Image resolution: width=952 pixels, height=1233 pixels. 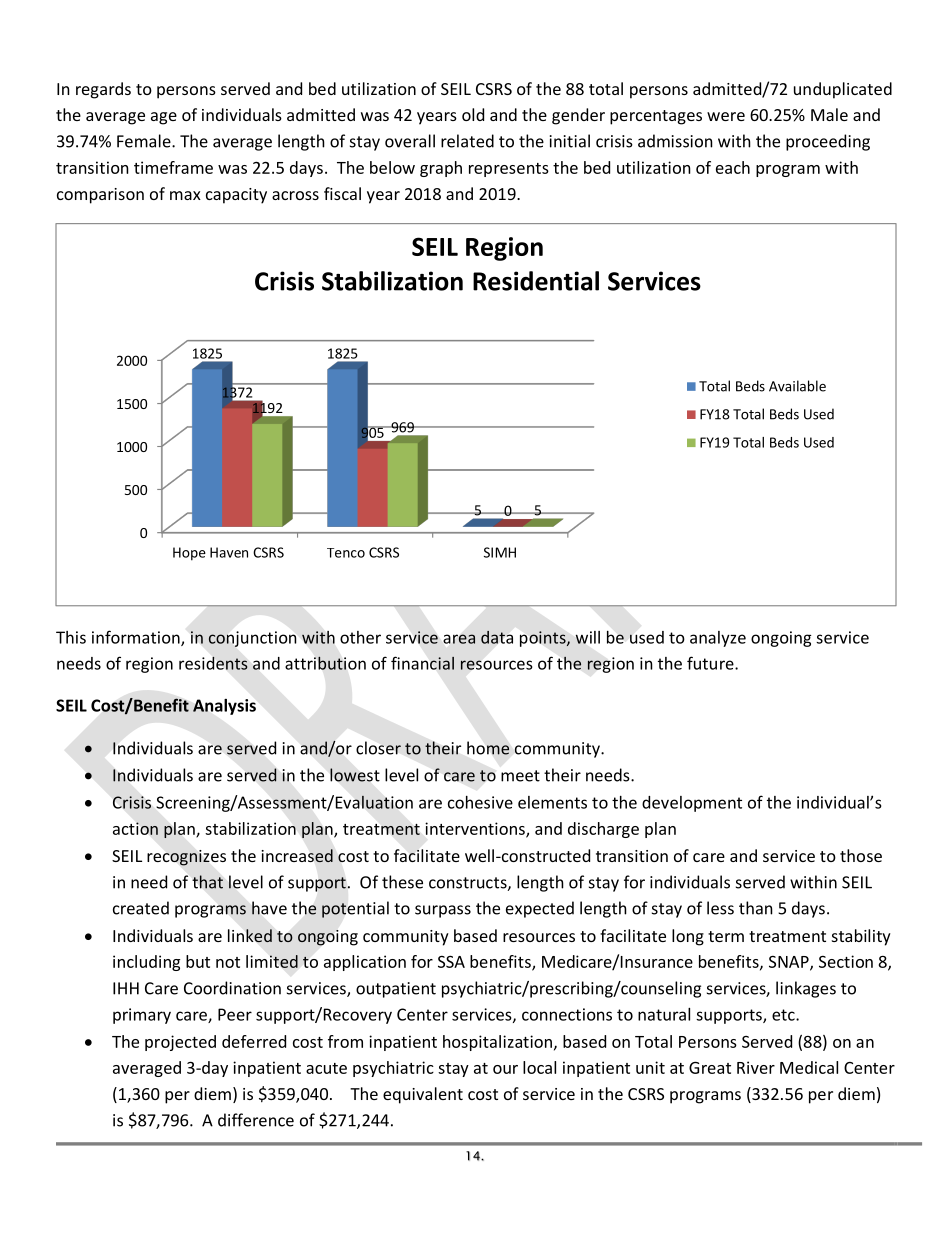 What do you see at coordinates (137, 638) in the image?
I see `information` at bounding box center [137, 638].
